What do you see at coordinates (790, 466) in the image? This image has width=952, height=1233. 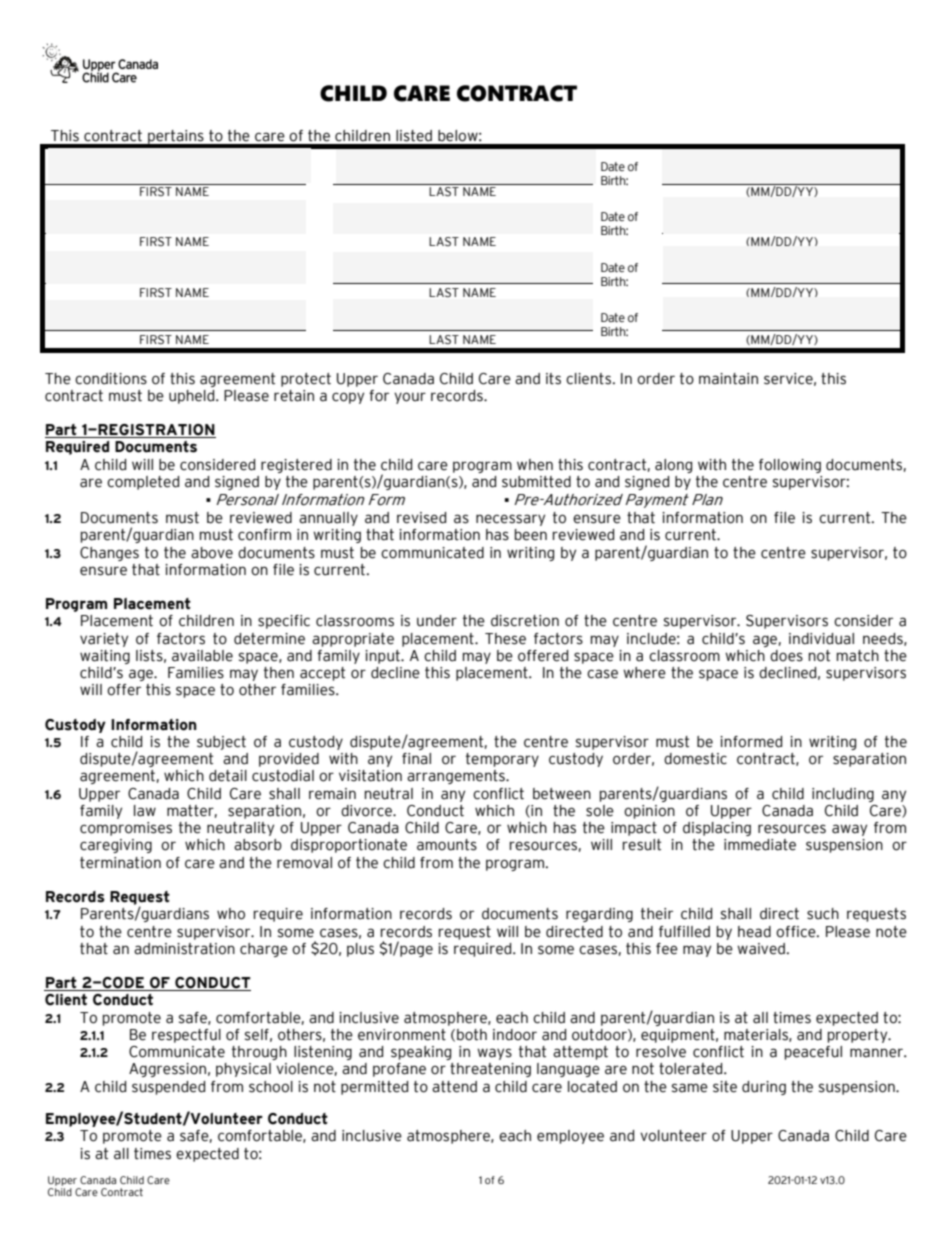 I see `following` at bounding box center [790, 466].
